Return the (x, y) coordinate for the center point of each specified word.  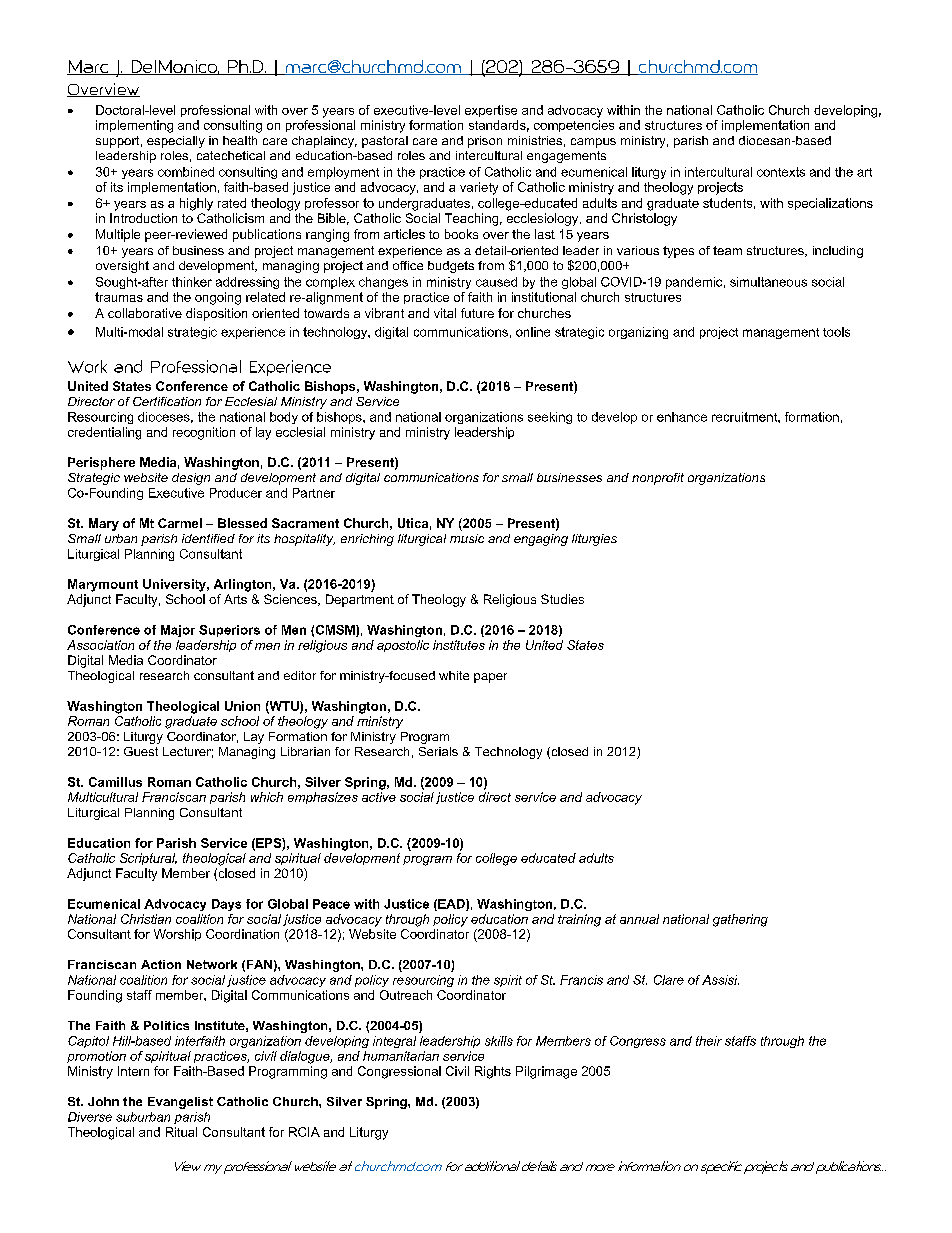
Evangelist (180, 1103)
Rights (493, 1072)
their (709, 1041)
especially (176, 142)
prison (485, 142)
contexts (781, 172)
